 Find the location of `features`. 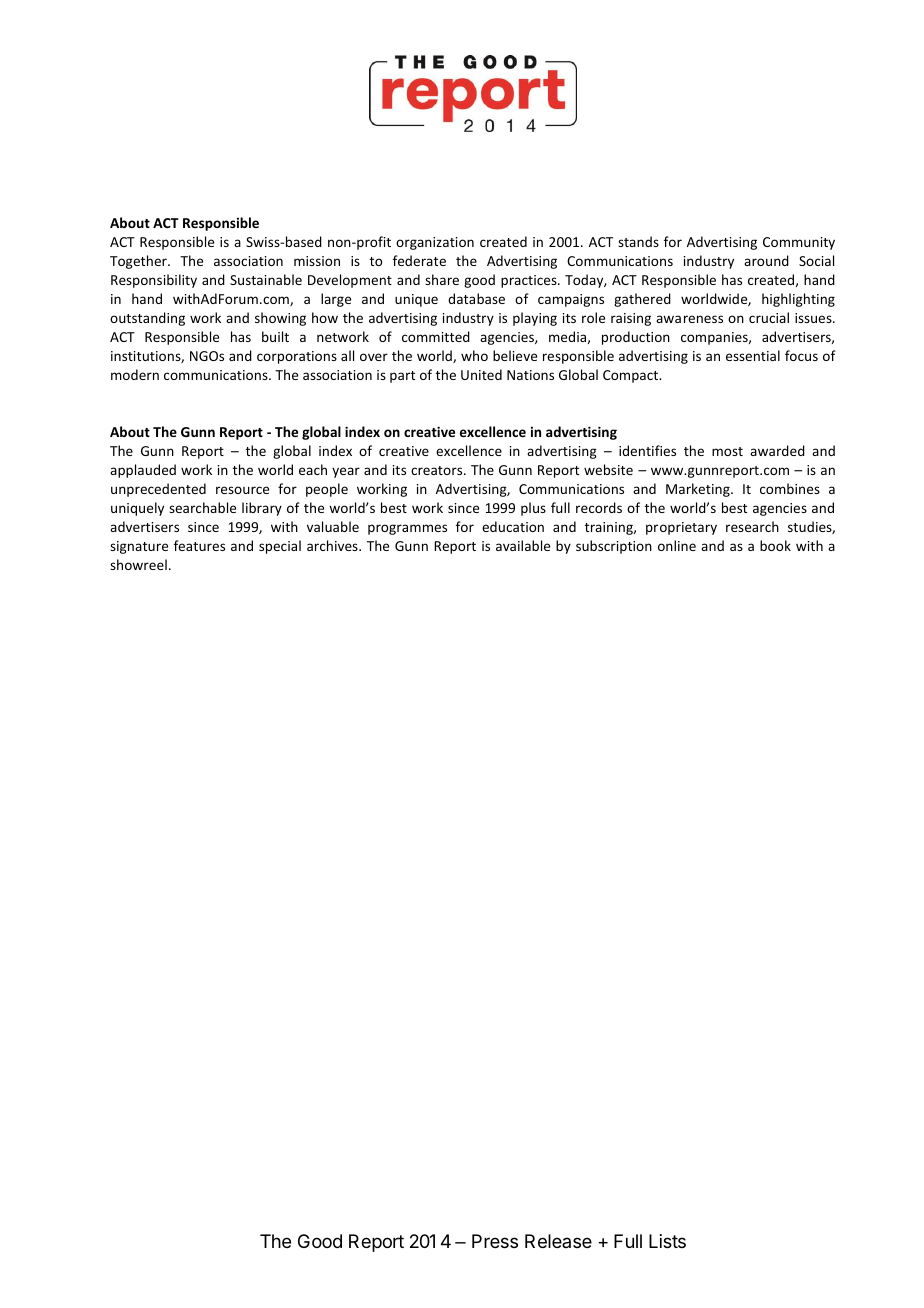

features is located at coordinates (199, 545).
